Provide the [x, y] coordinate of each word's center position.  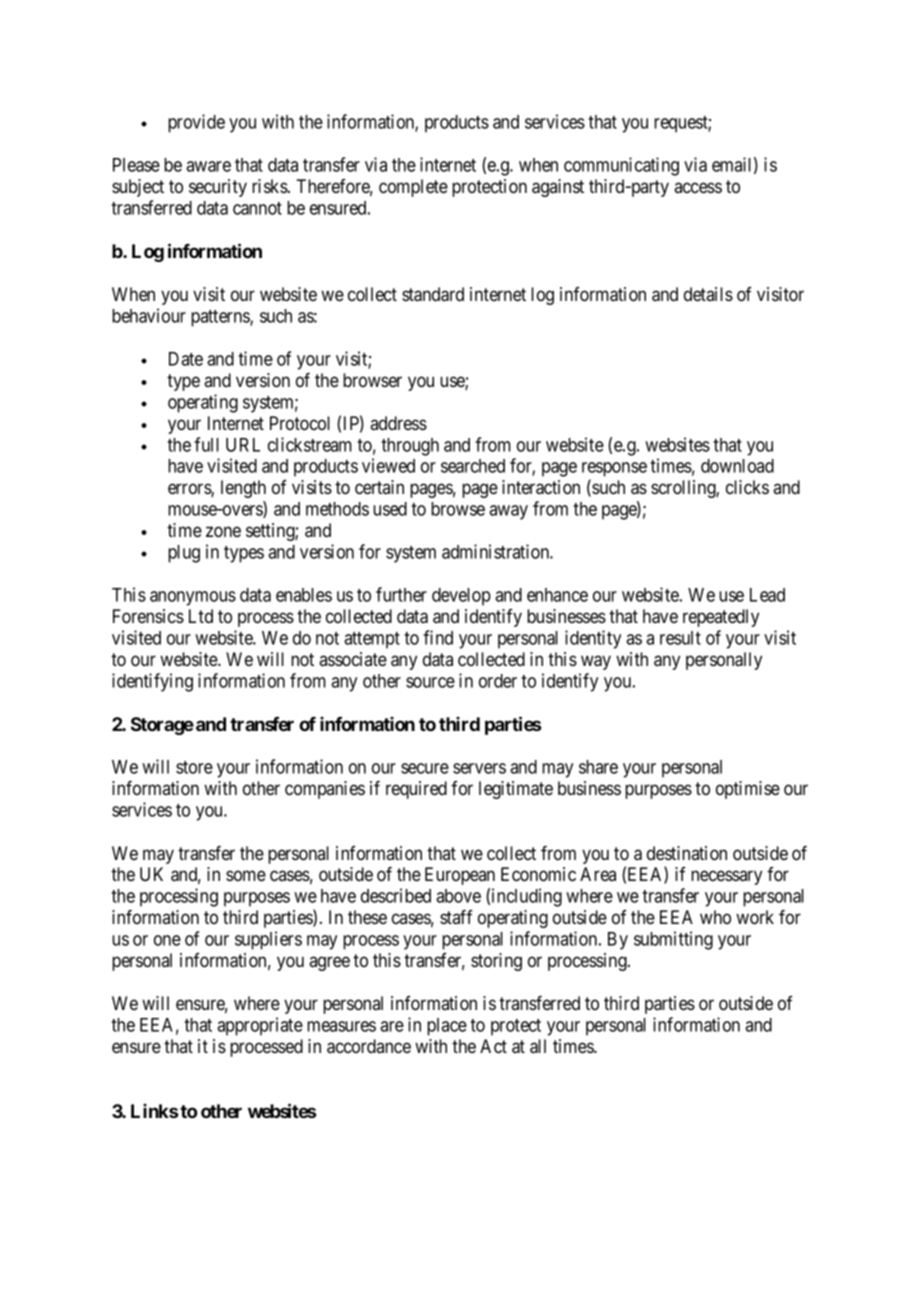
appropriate [260, 1026]
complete [413, 188]
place [447, 1027]
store [194, 767]
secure [425, 768]
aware [208, 166]
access [698, 187]
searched [473, 466]
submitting [673, 940]
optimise [748, 790]
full [206, 444]
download [737, 466]
